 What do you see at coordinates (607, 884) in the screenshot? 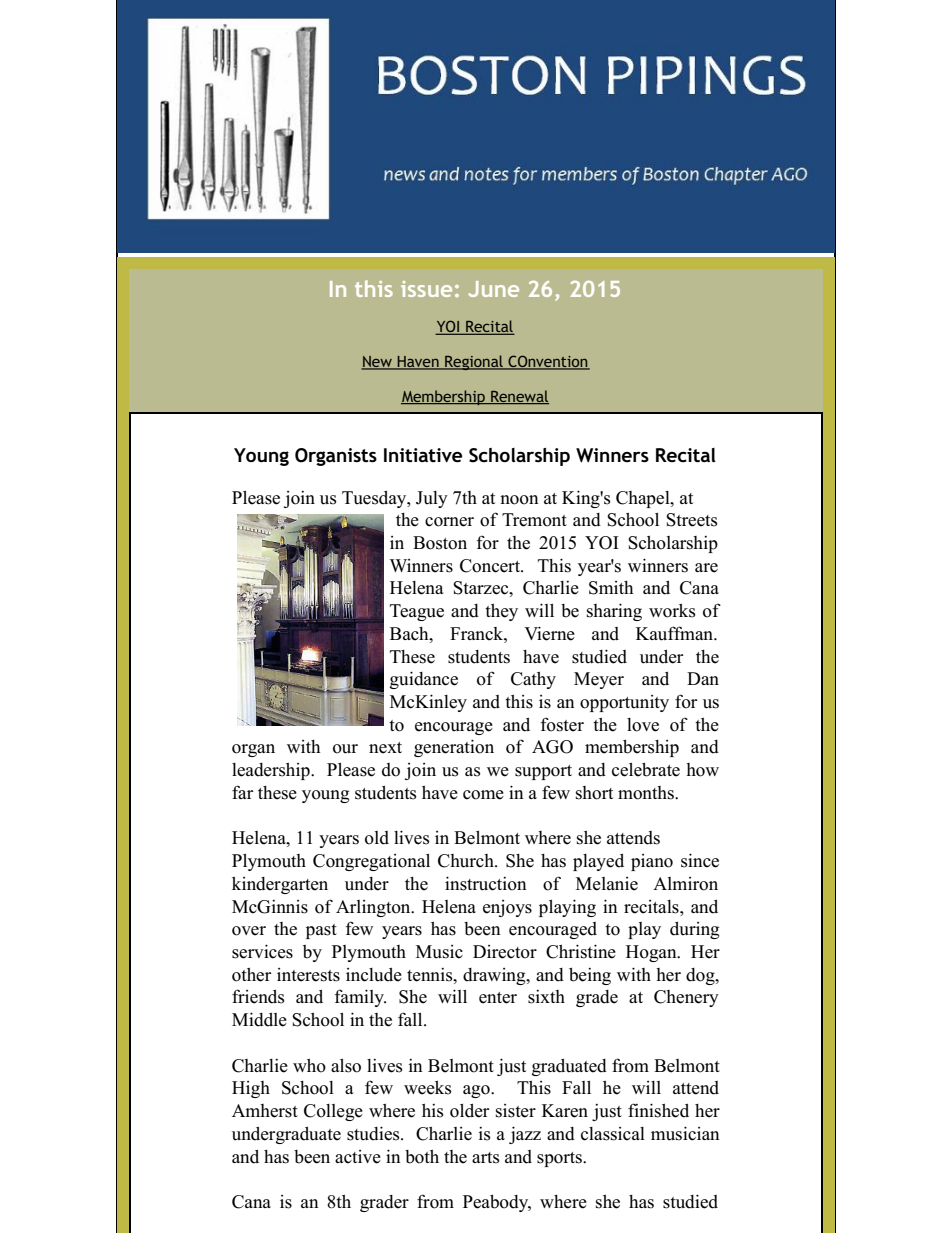
I see `Melanie` at bounding box center [607, 884].
